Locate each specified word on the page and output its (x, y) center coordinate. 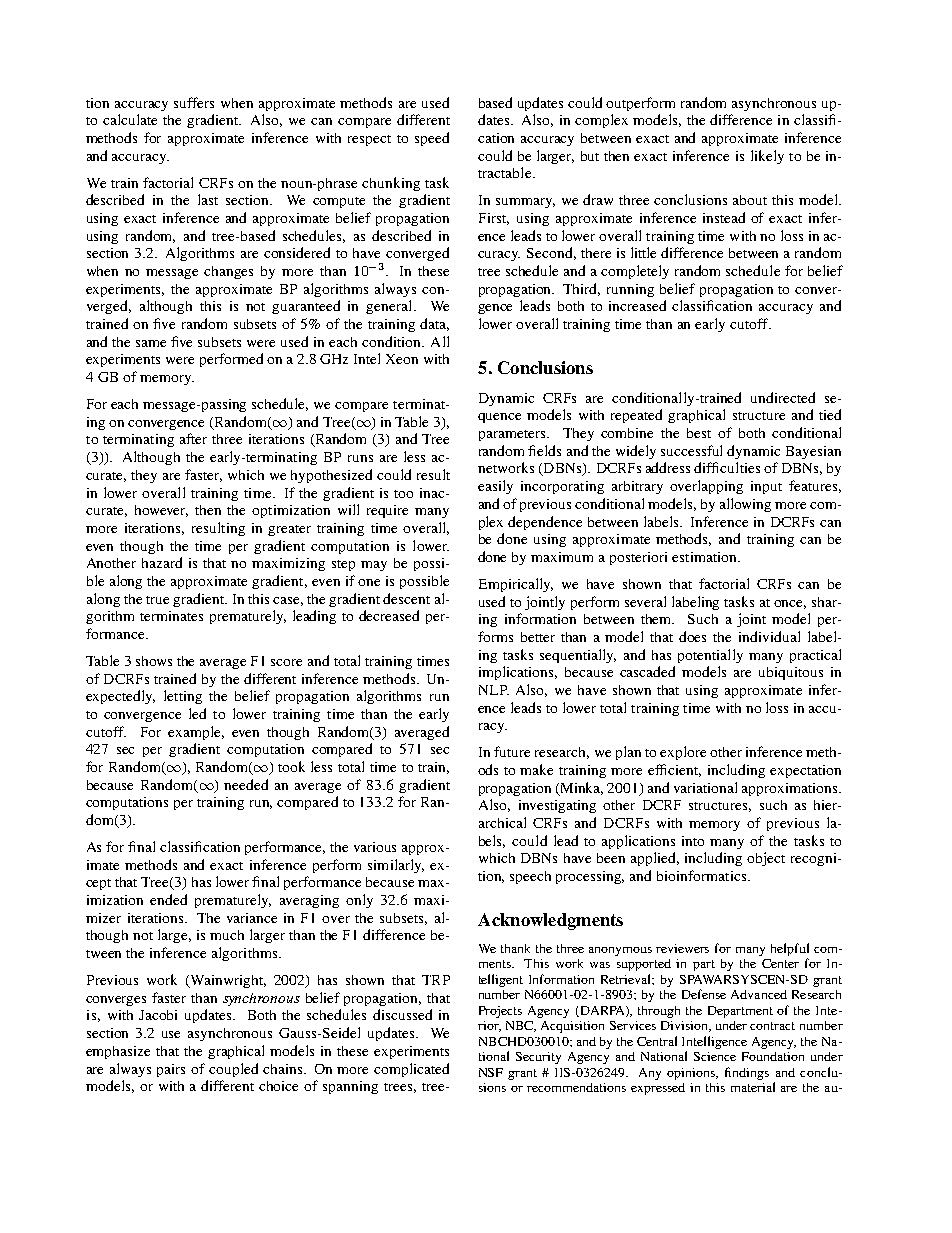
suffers (194, 102)
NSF (491, 1072)
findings (747, 1073)
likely (767, 157)
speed (432, 139)
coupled (233, 1070)
